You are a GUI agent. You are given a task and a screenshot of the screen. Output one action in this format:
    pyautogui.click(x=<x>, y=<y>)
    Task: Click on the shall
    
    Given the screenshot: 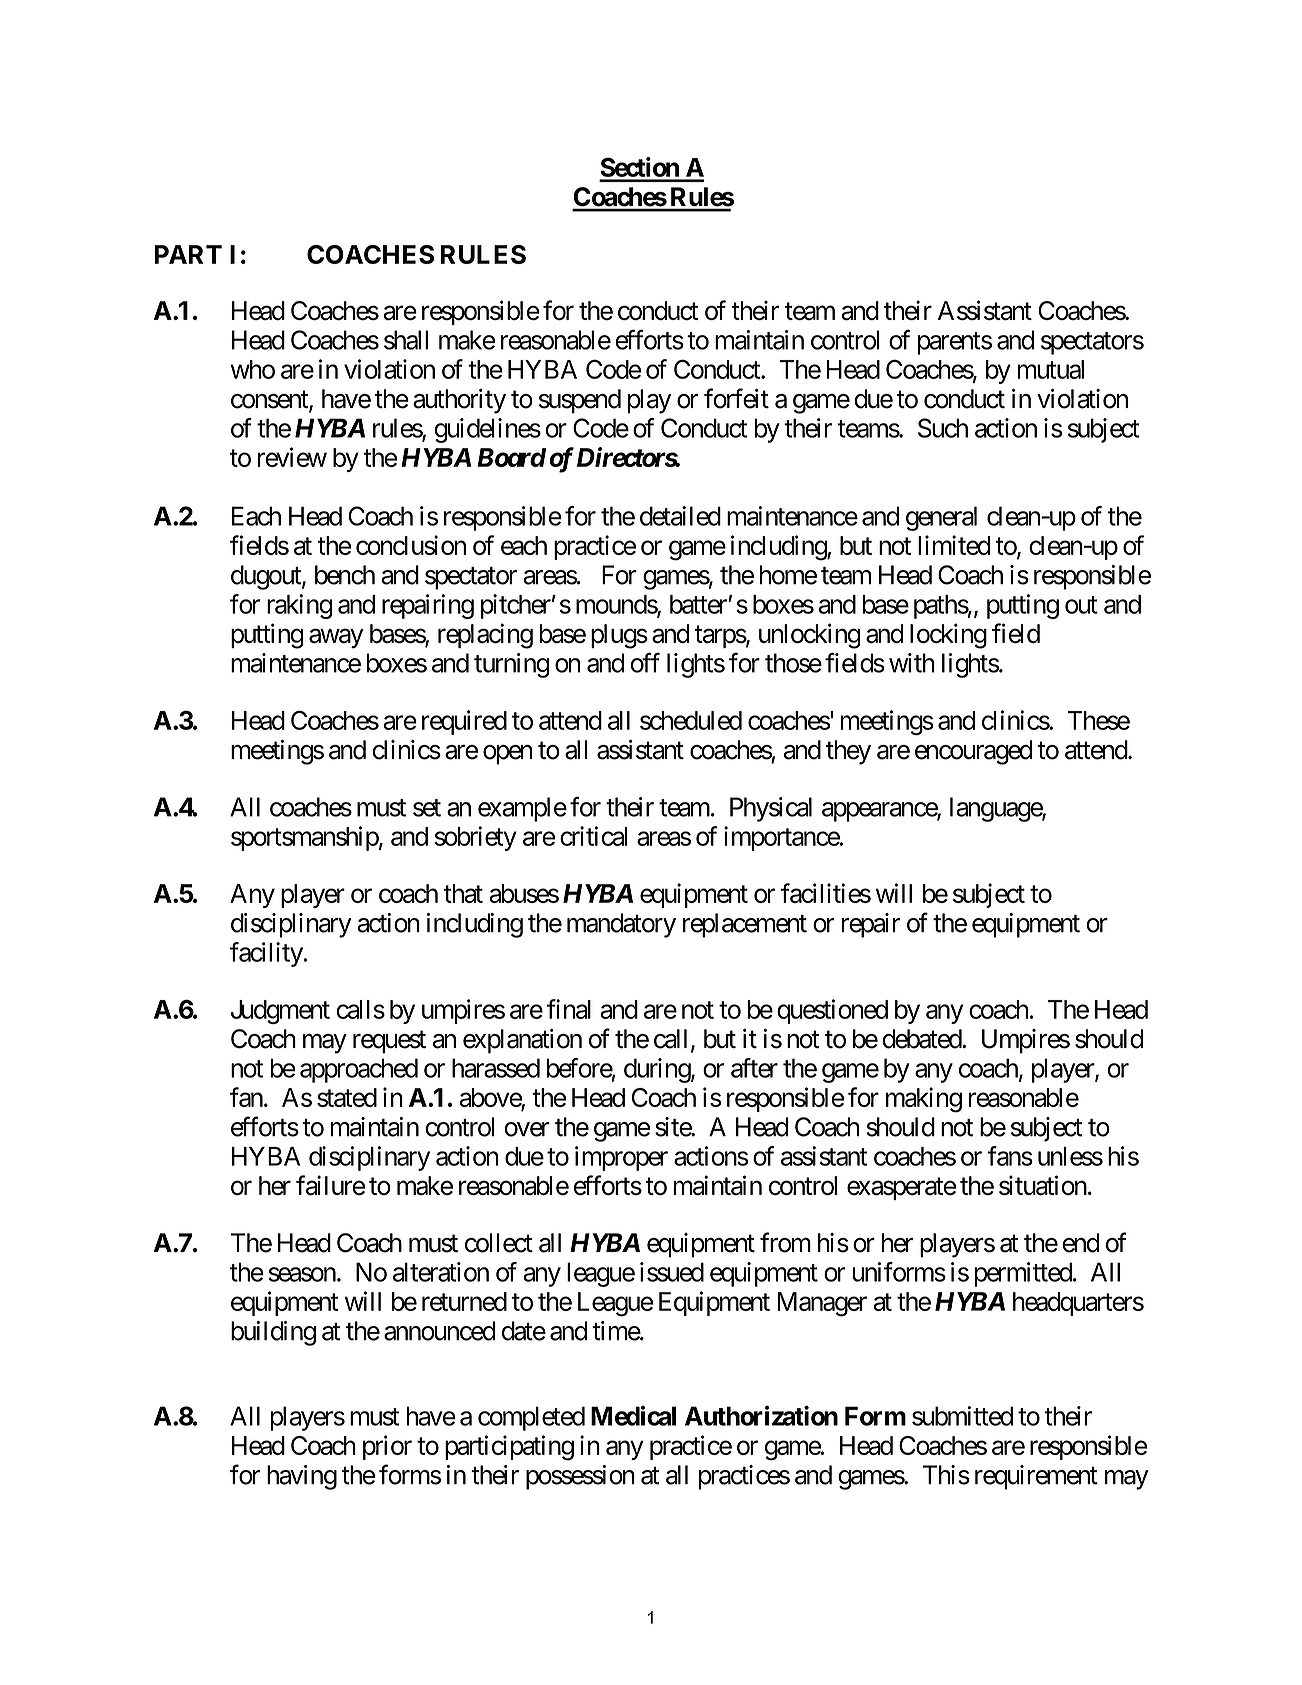 What is the action you would take?
    pyautogui.click(x=406, y=340)
